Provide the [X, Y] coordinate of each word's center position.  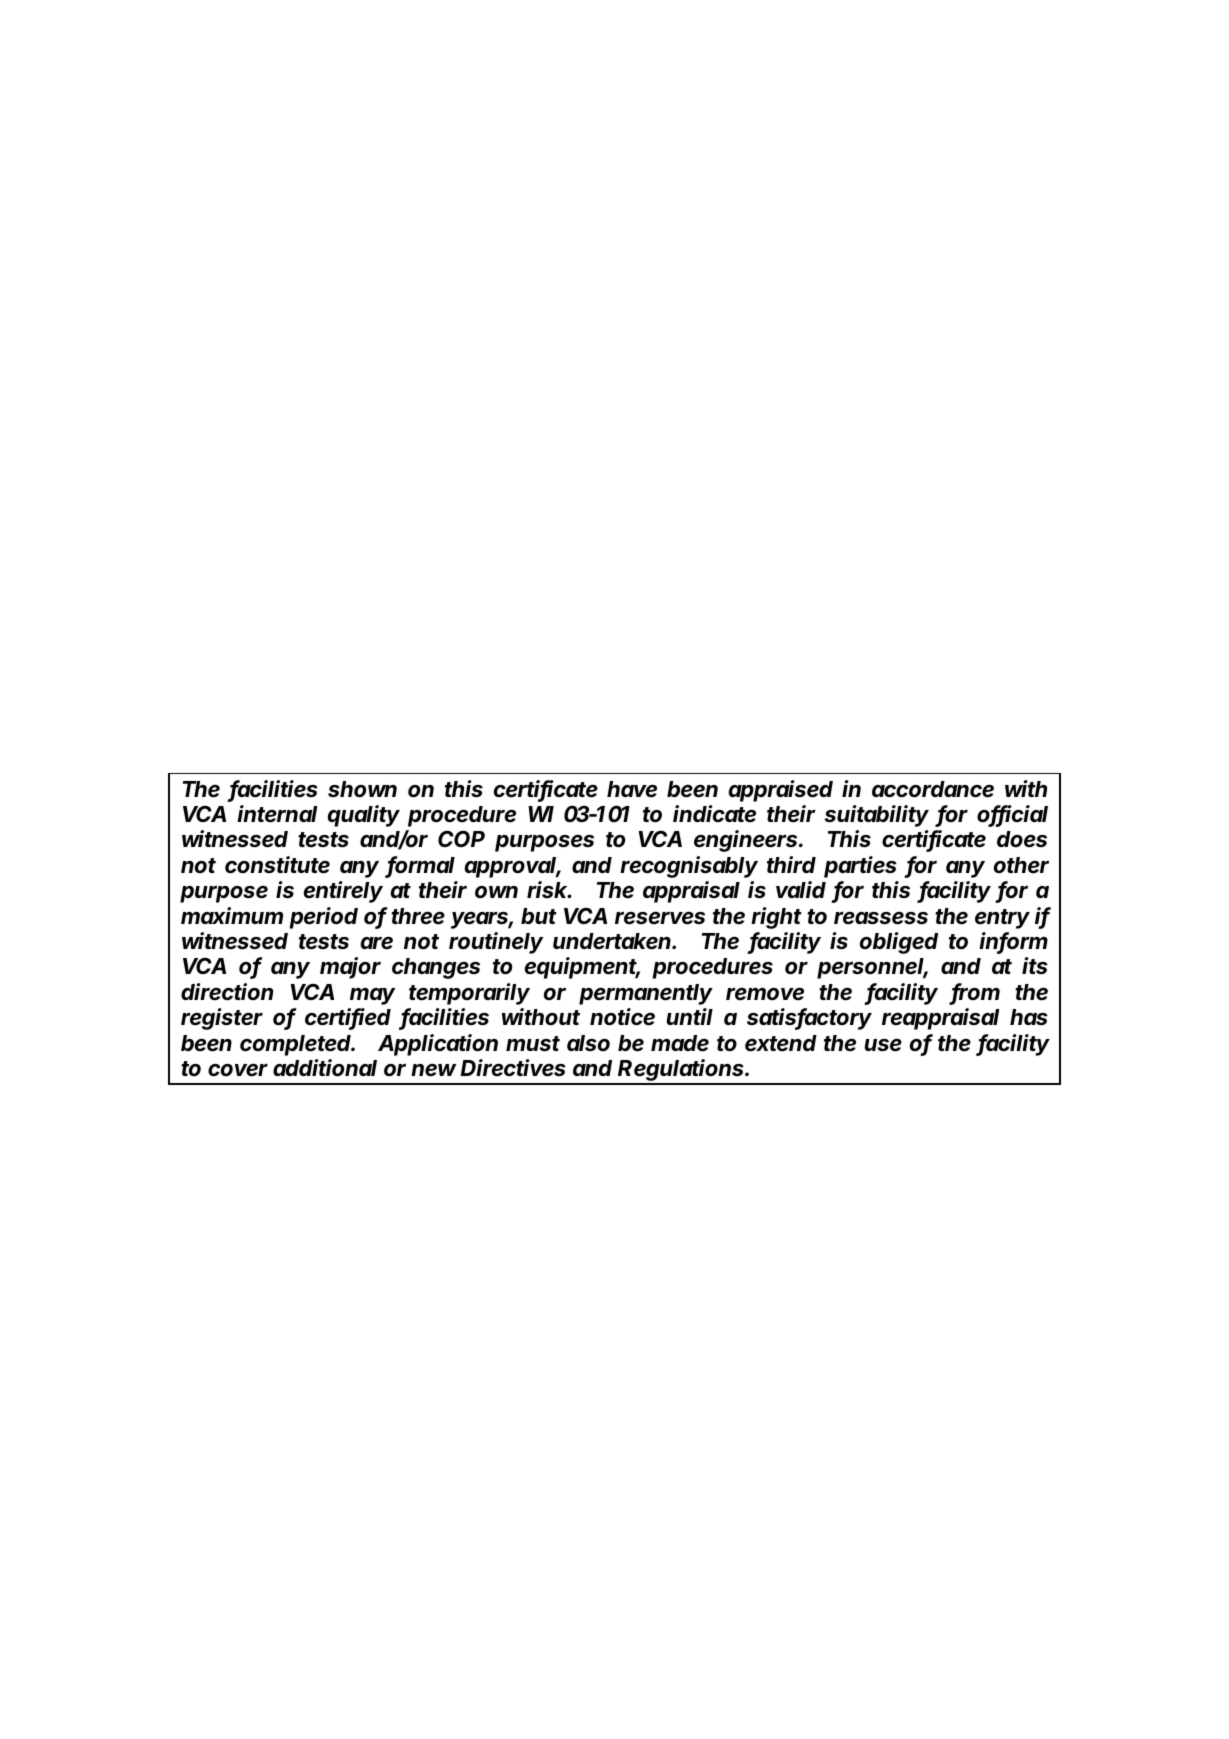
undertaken [613, 941]
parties [860, 867]
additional [325, 1068]
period [323, 918]
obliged [899, 943]
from [975, 993]
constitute [277, 865]
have [632, 789]
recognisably [689, 867]
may [372, 996]
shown [362, 789]
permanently [646, 994]
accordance [933, 789]
